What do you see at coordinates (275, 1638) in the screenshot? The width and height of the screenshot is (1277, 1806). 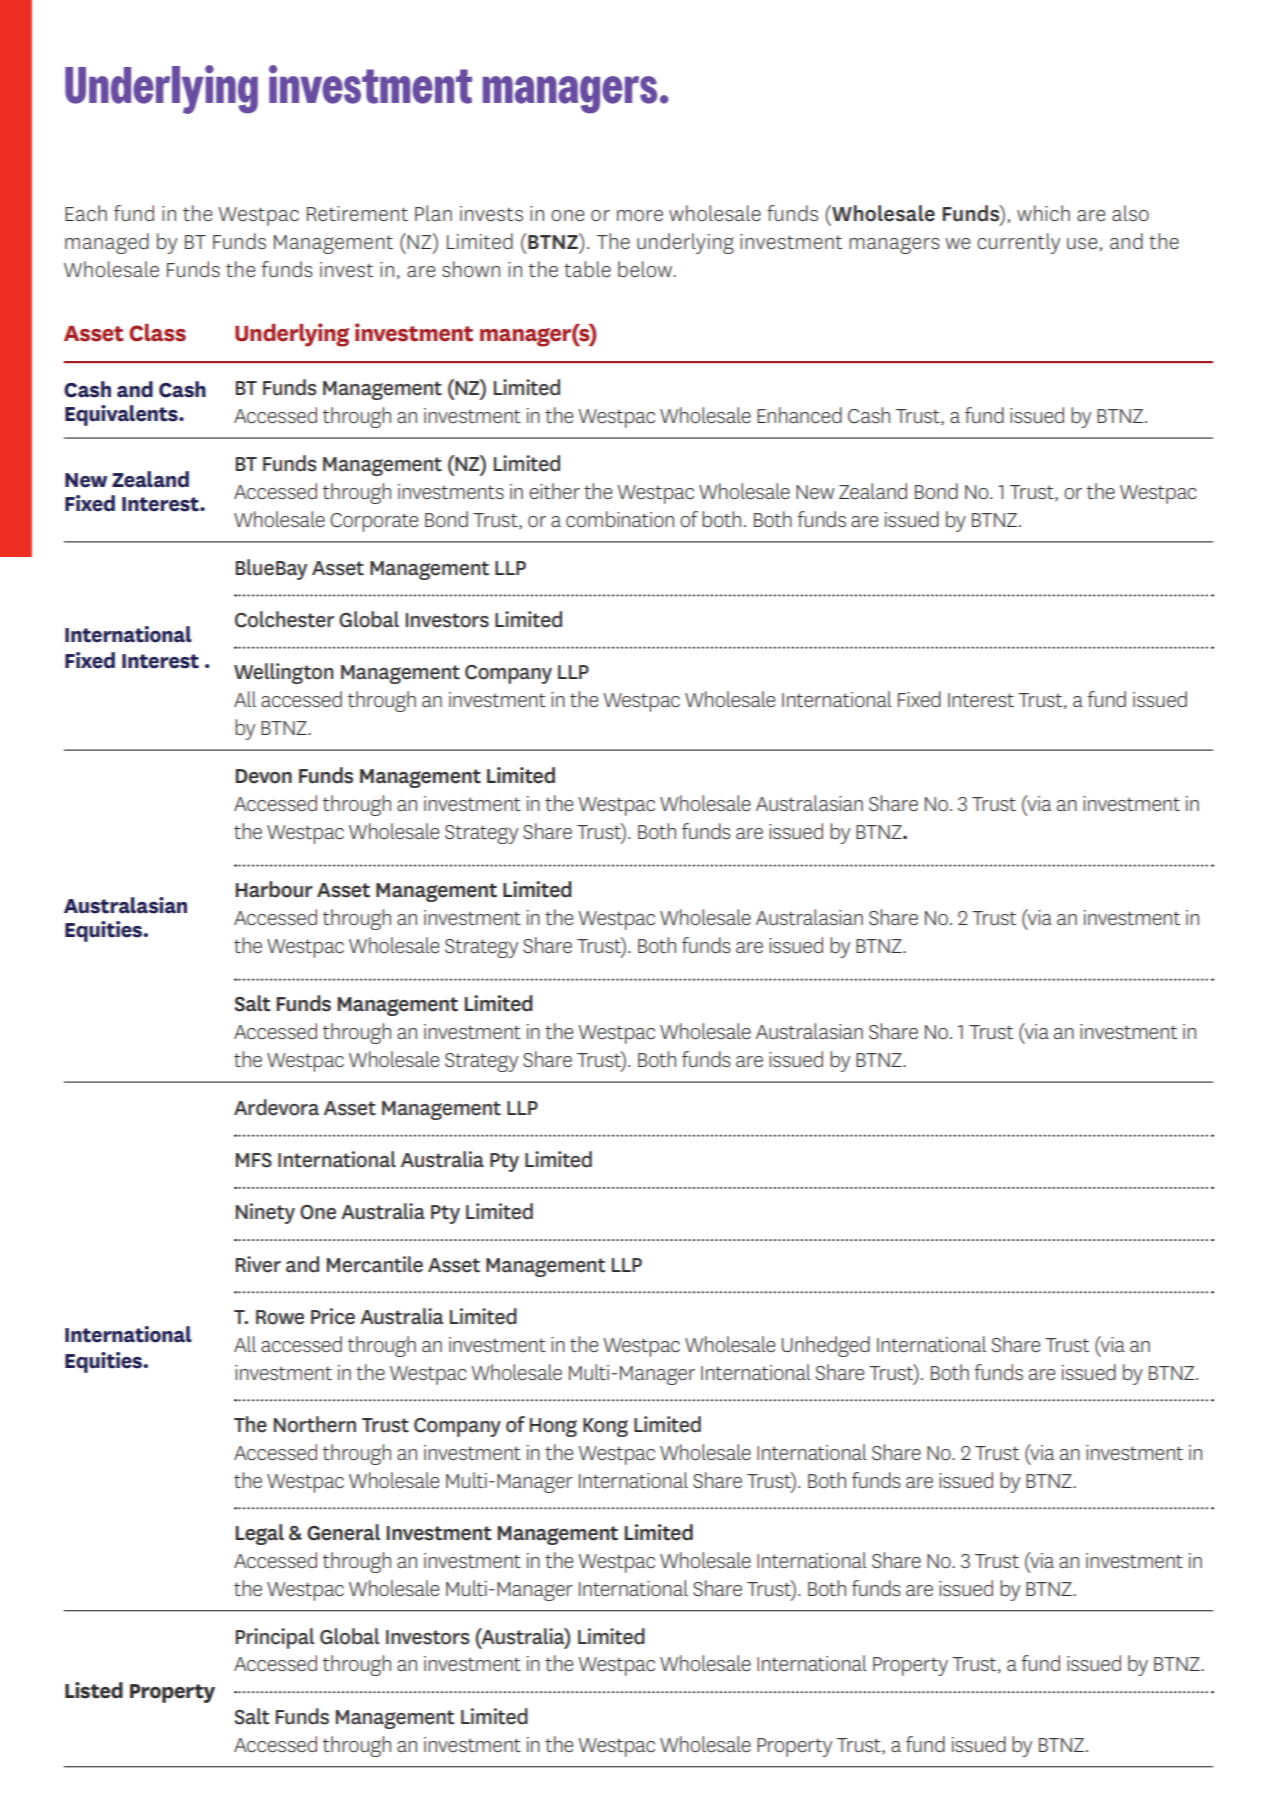 I see `Principal` at bounding box center [275, 1638].
